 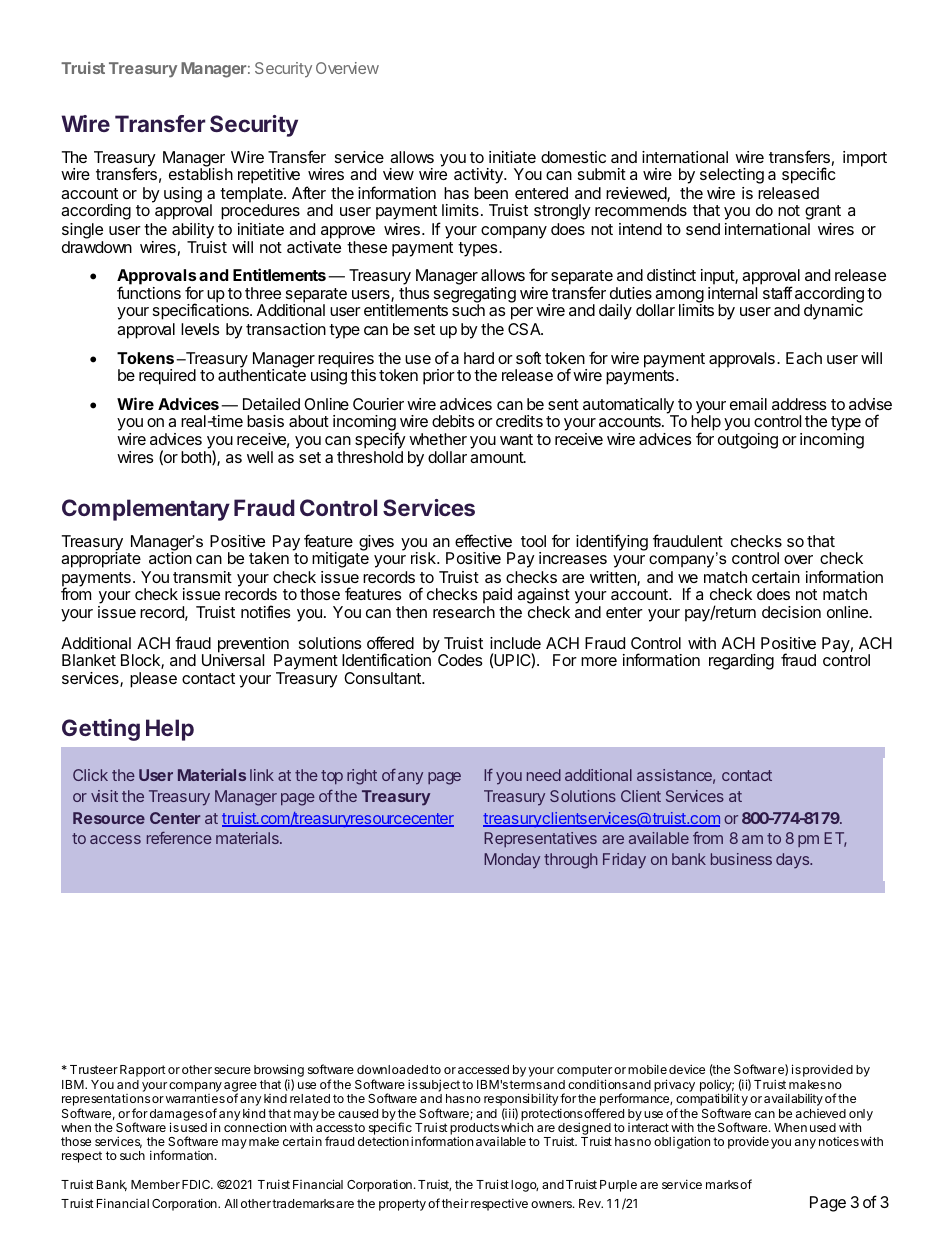 What do you see at coordinates (201, 174) in the document?
I see `establish` at bounding box center [201, 174].
